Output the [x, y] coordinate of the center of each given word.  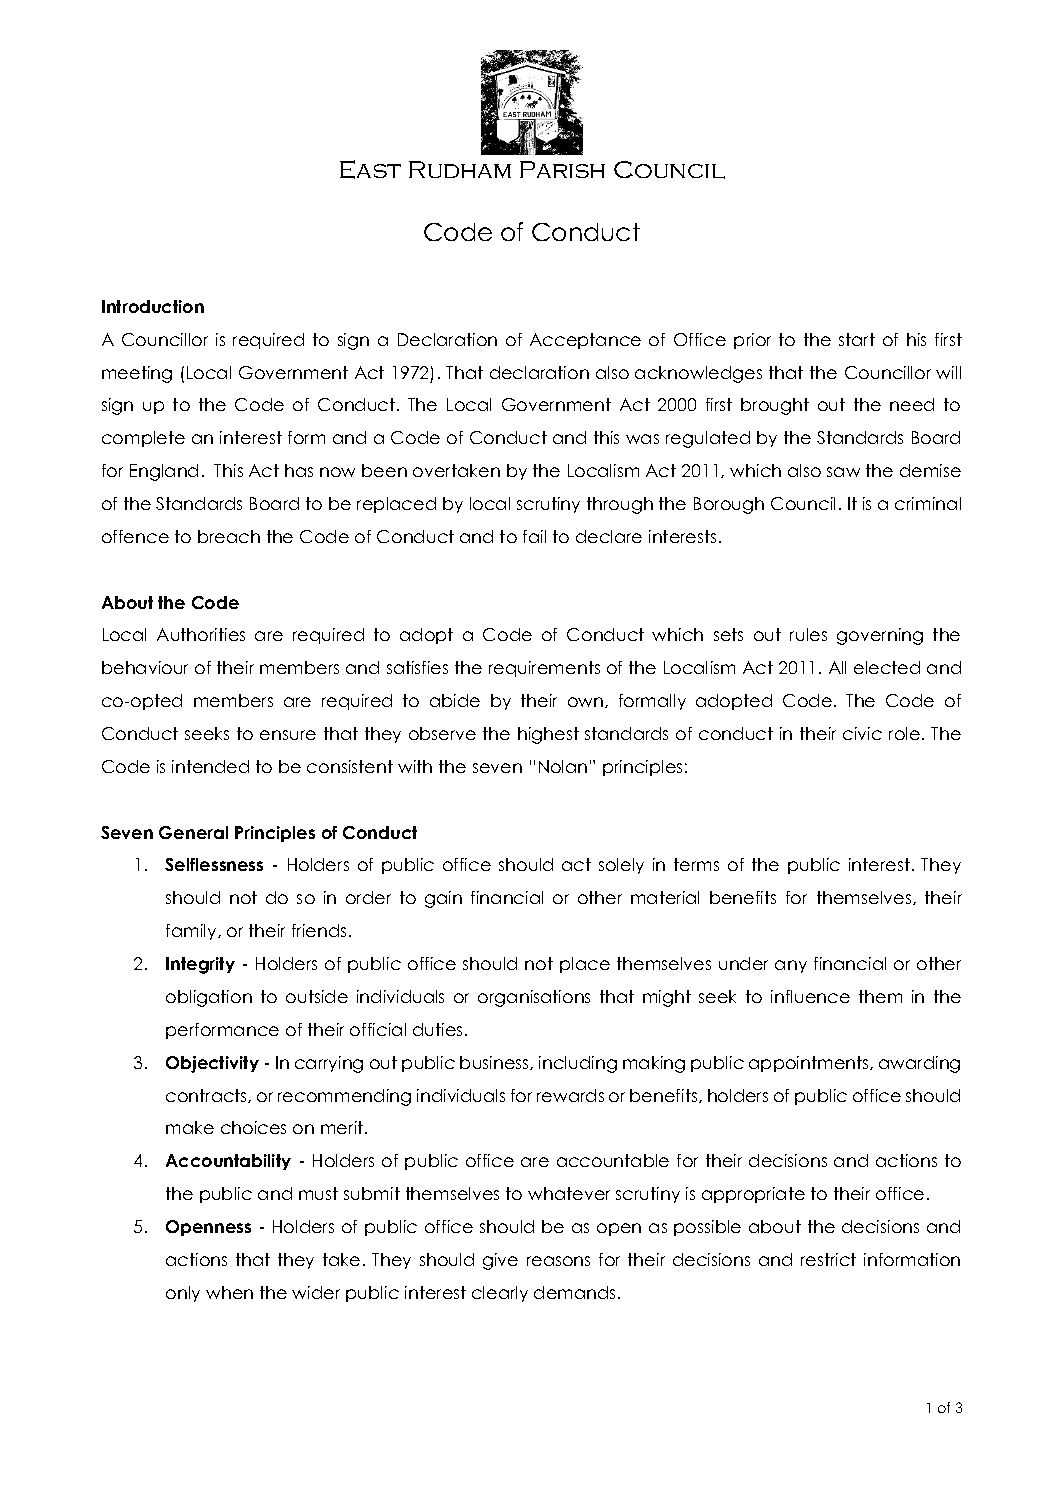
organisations [534, 998]
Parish [562, 169]
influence [810, 996]
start [857, 339]
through [620, 505]
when [229, 1292]
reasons [558, 1261]
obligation [209, 998]
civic [862, 733]
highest [548, 735]
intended [210, 766]
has [299, 470]
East [370, 169]
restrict [828, 1259]
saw [843, 472]
